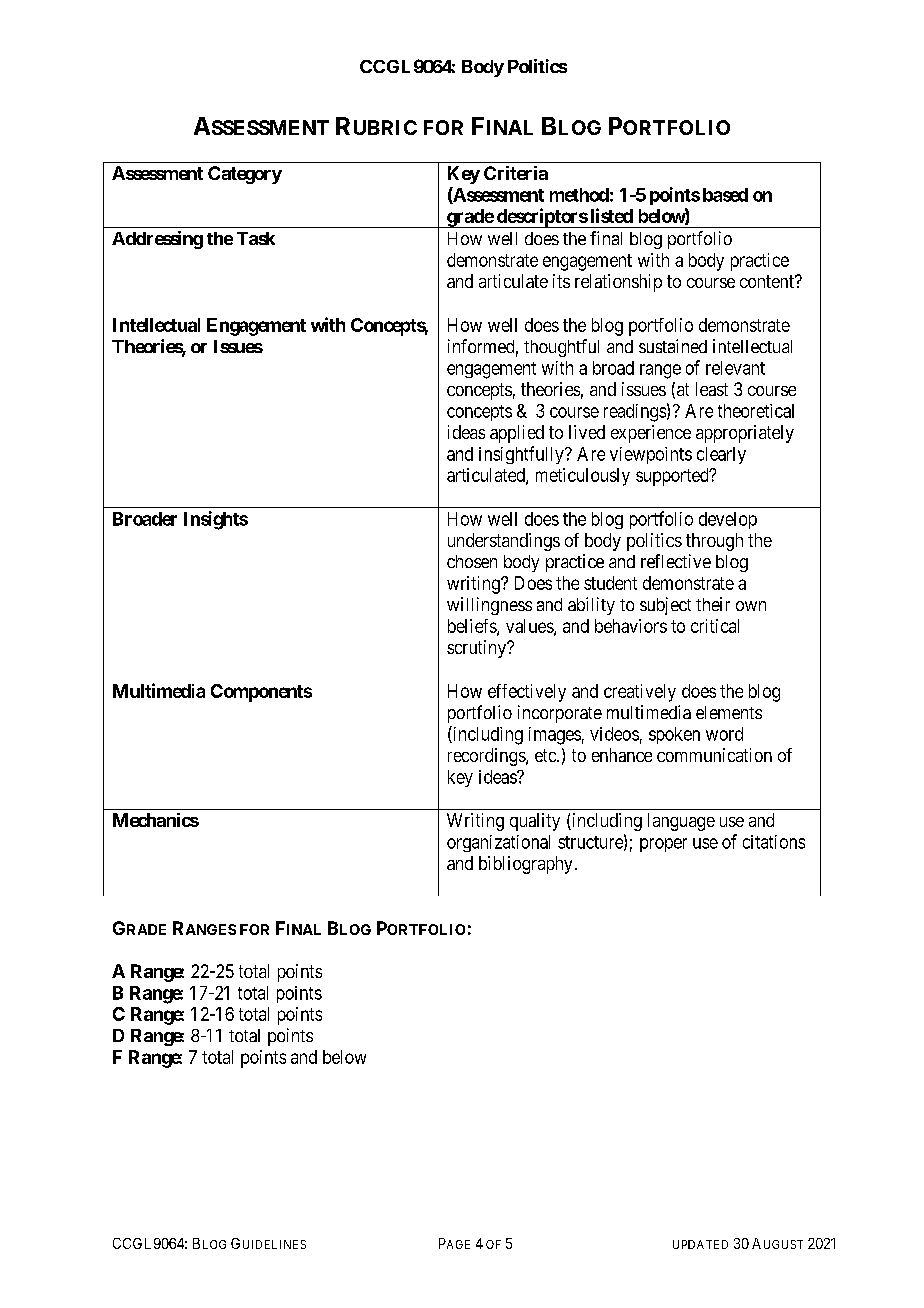  I want to click on bibliography, so click(525, 865).
